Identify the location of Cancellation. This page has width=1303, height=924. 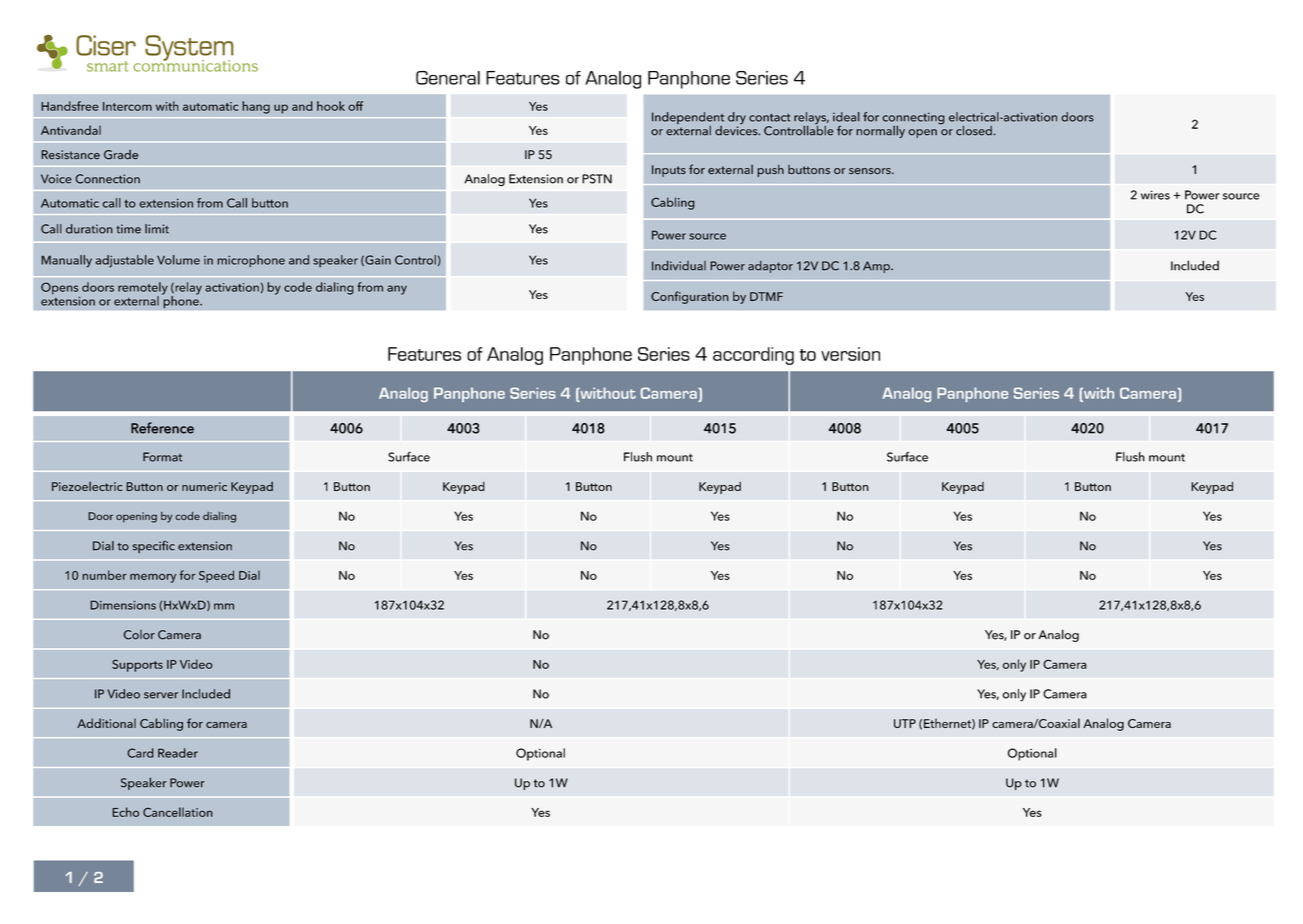
(178, 812).
